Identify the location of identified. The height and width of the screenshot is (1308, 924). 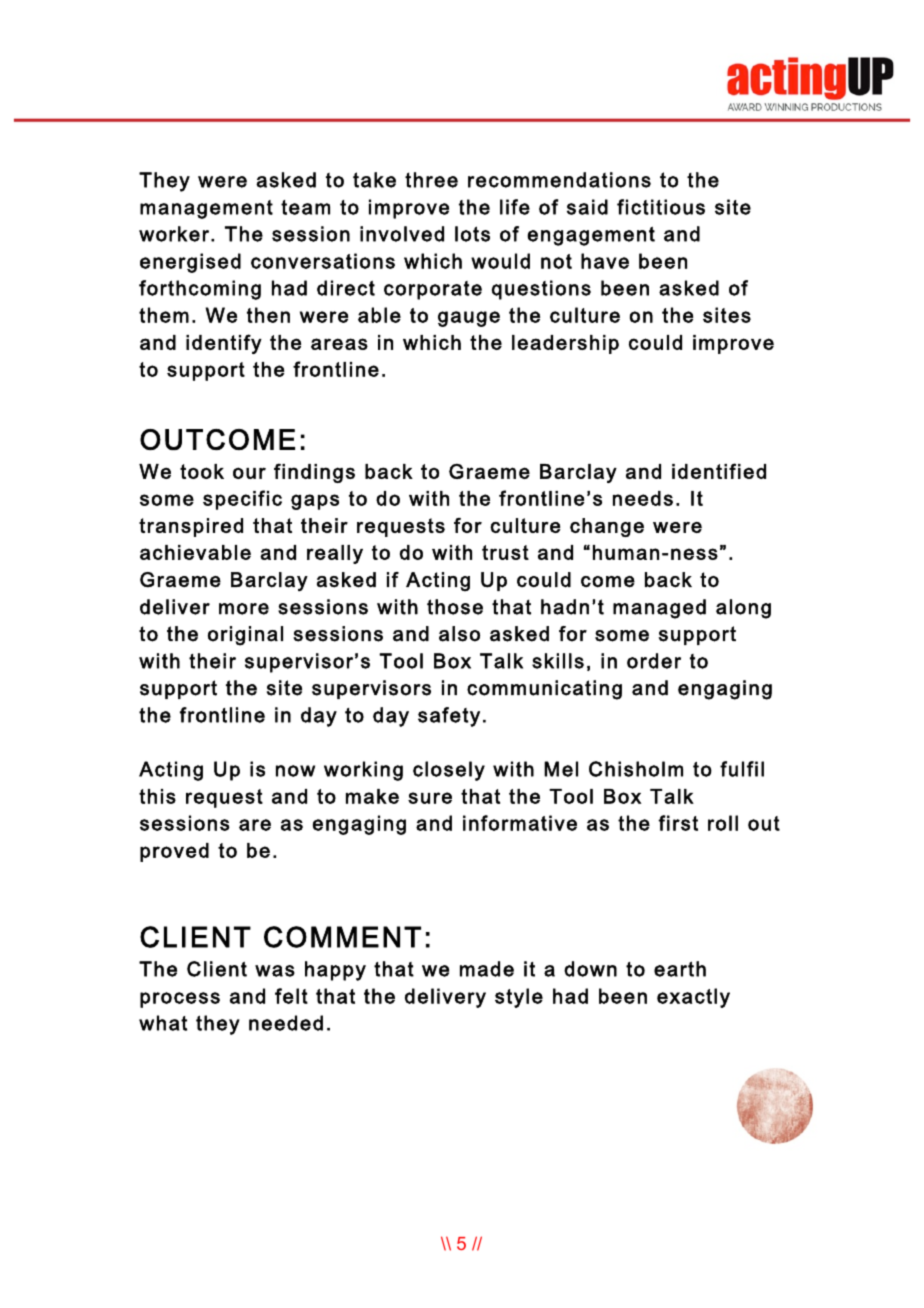
(719, 471).
